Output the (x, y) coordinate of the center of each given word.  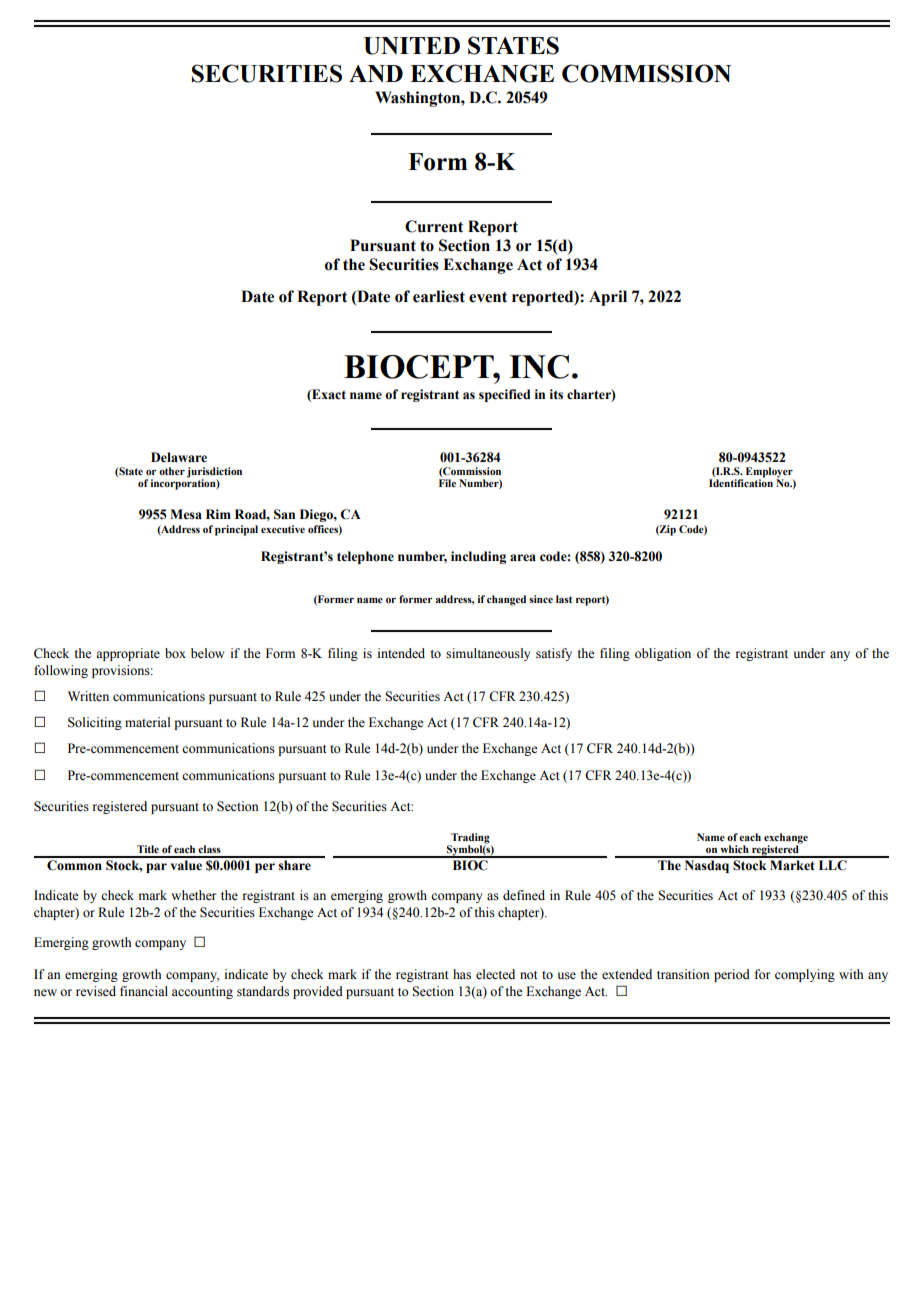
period (732, 975)
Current (434, 226)
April (608, 298)
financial (144, 991)
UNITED (412, 46)
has (462, 974)
